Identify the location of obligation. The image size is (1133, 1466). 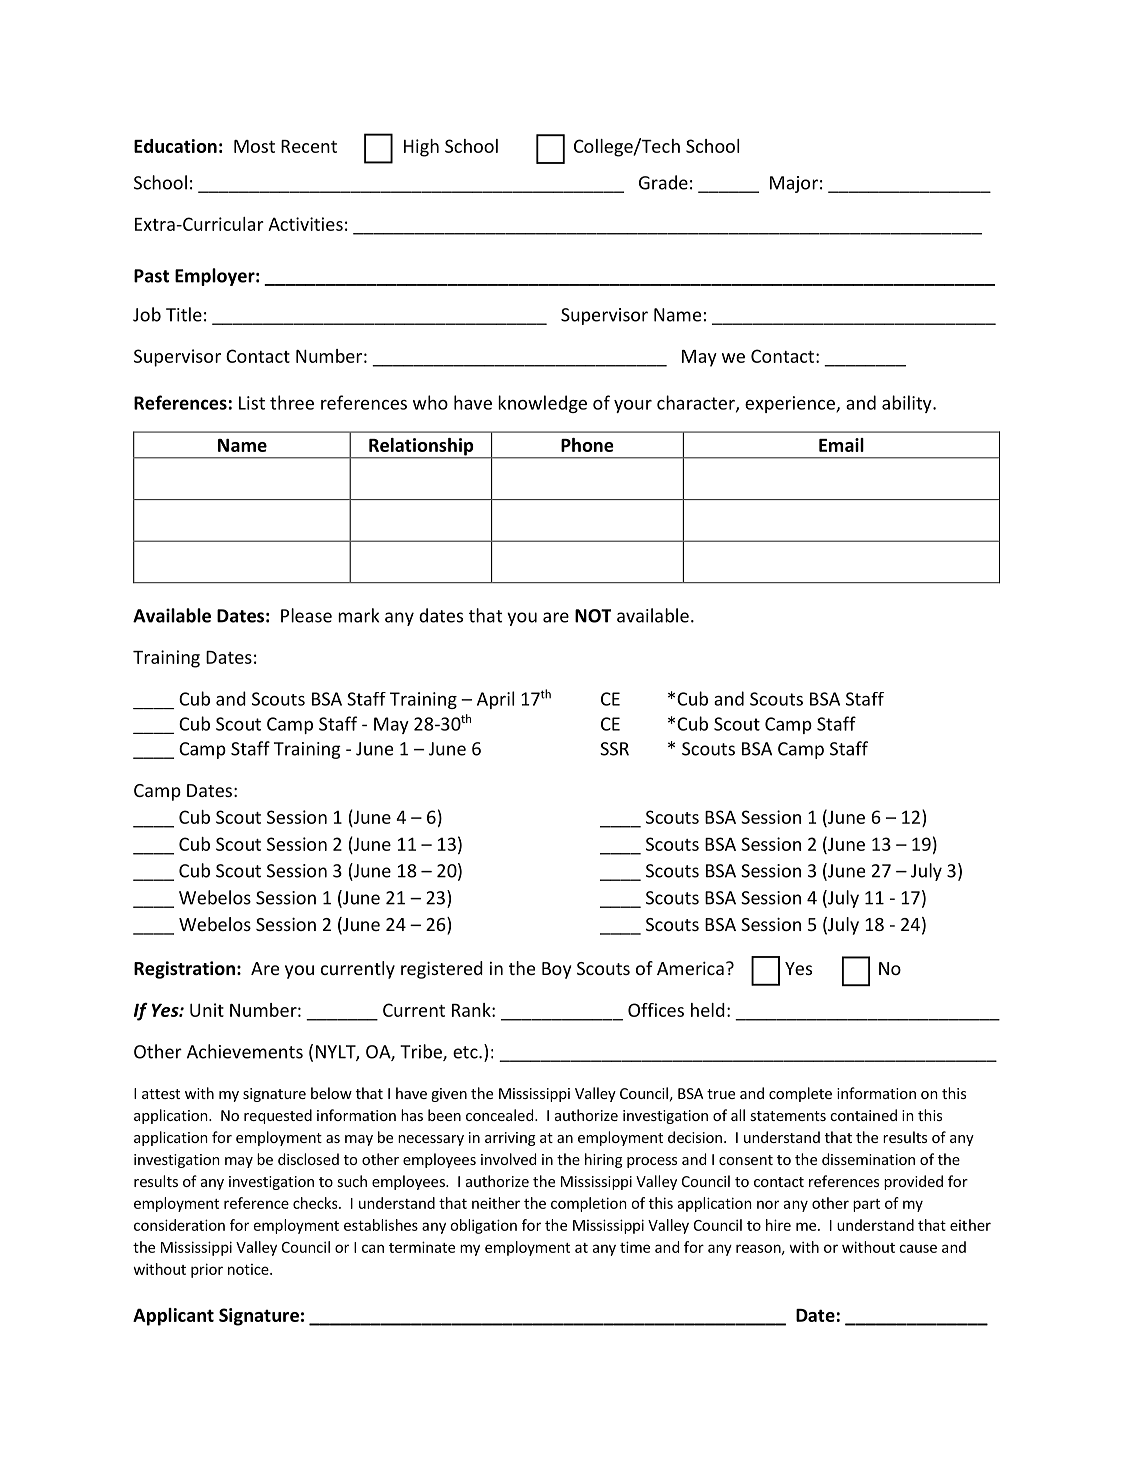
(483, 1226).
